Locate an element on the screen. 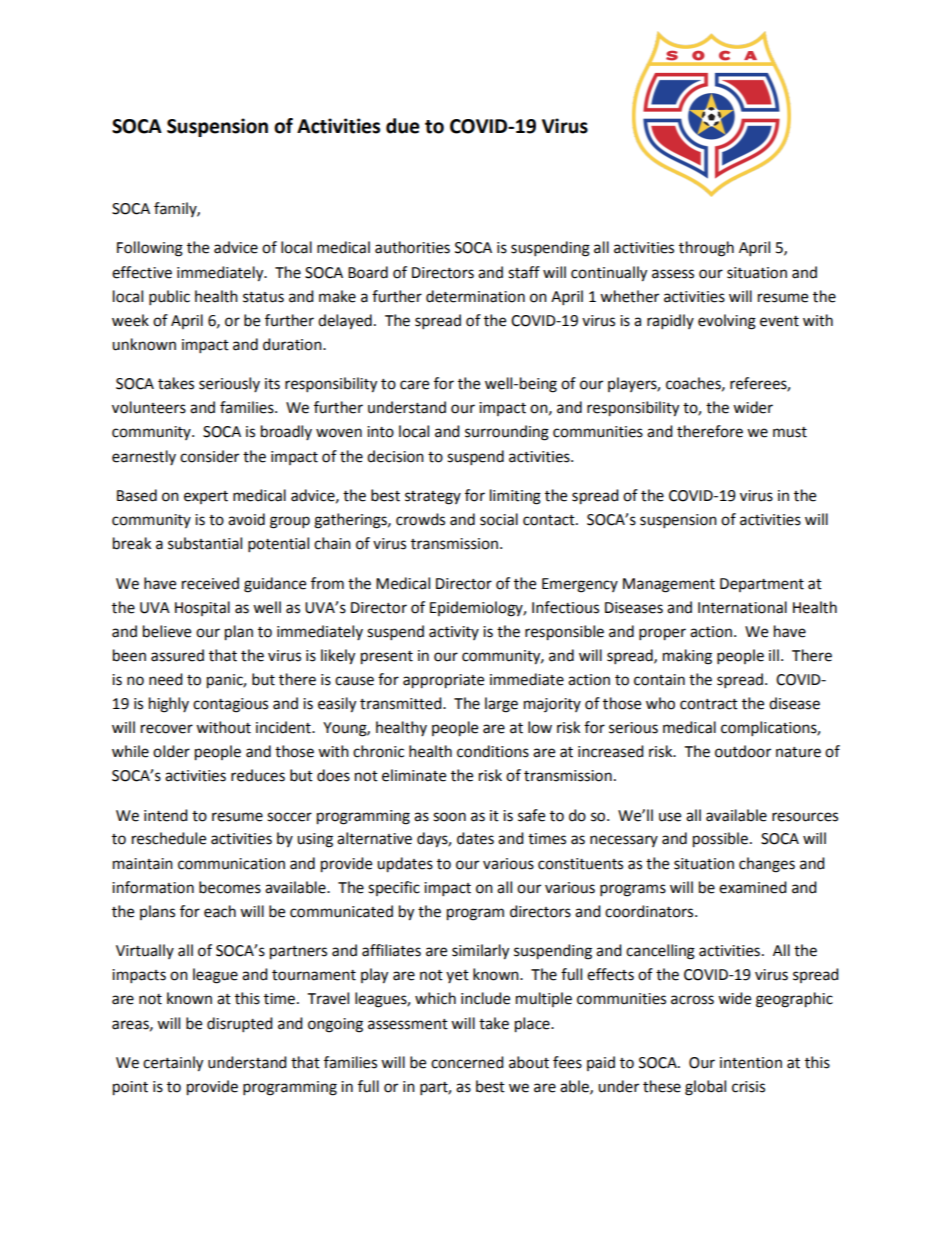 The height and width of the screenshot is (1233, 952). International is located at coordinates (742, 607).
